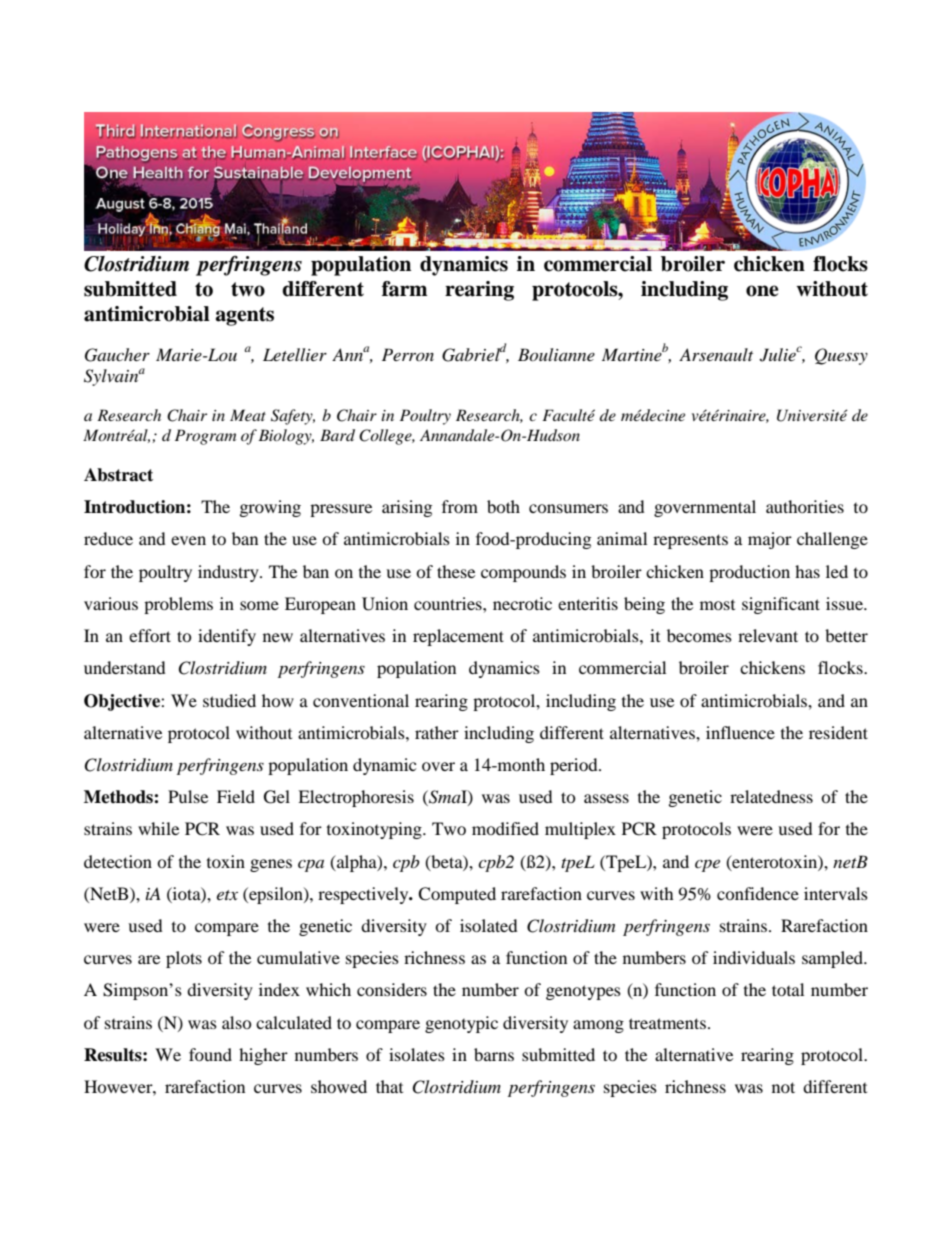 The image size is (952, 1233). I want to click on found, so click(210, 1054).
